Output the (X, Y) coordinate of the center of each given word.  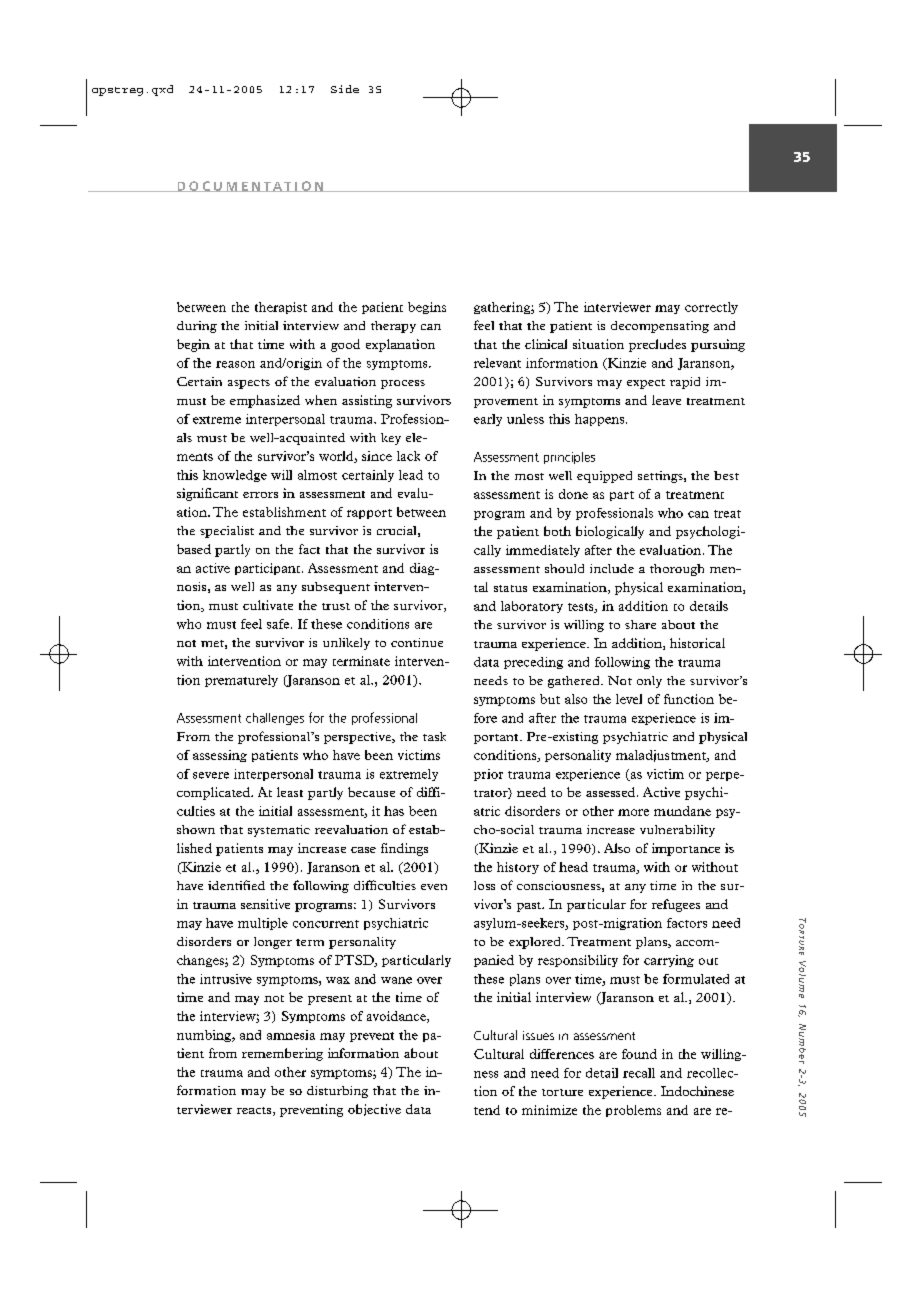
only (649, 682)
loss (484, 885)
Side (345, 89)
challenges (275, 719)
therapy (393, 327)
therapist (281, 308)
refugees (676, 905)
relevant (497, 363)
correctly (711, 308)
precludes (657, 345)
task (434, 736)
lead (411, 475)
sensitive (265, 904)
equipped (604, 477)
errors (260, 495)
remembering (282, 1054)
